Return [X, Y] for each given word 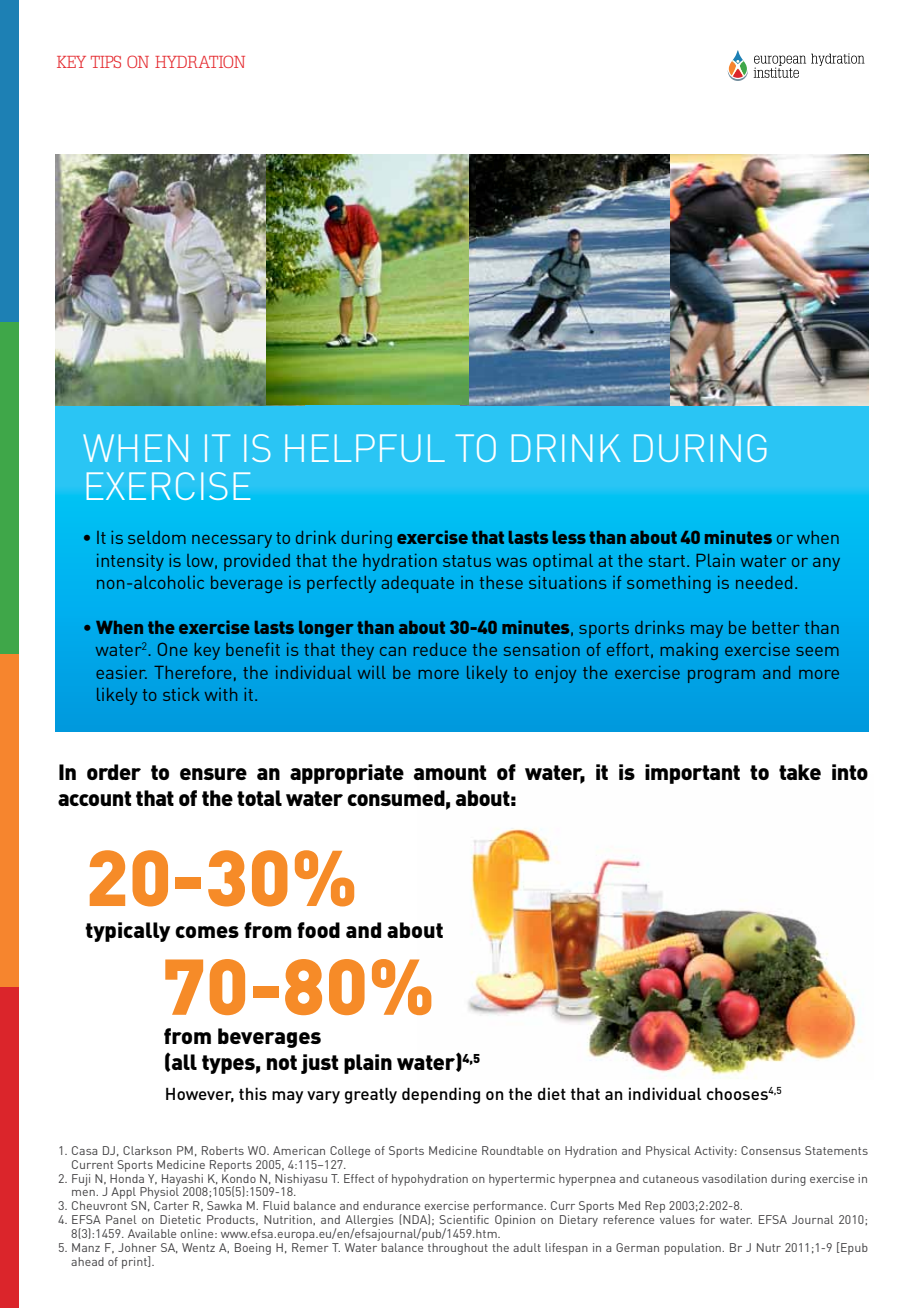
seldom [157, 537]
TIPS [106, 61]
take [800, 772]
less [569, 537]
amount [450, 772]
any [826, 564]
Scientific [464, 1219]
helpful [365, 448]
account [94, 798]
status [467, 561]
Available [152, 1233]
